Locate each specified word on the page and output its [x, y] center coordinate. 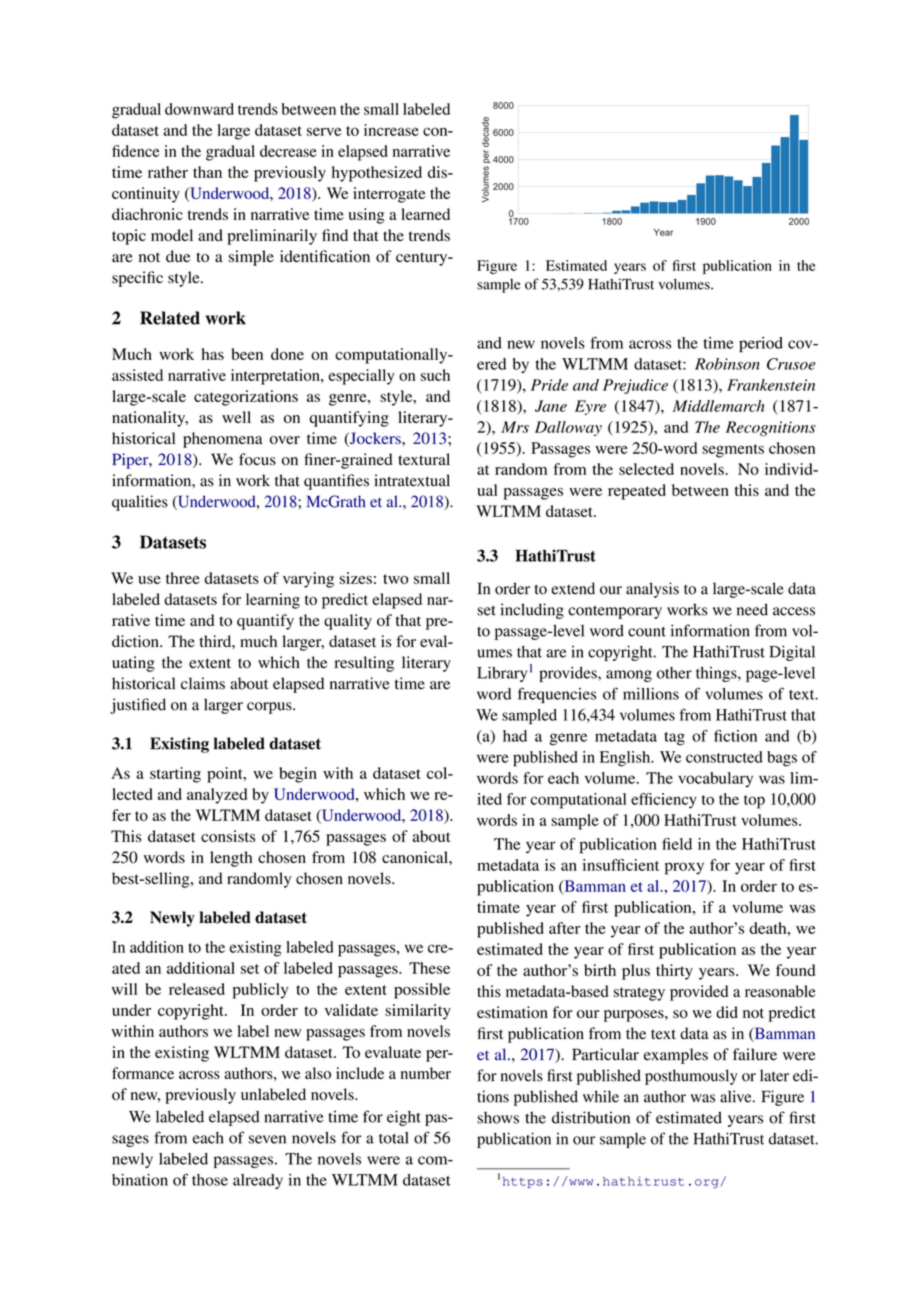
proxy [684, 868]
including [532, 611]
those [210, 1180]
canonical [416, 857]
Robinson [727, 364]
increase [391, 130]
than [207, 172]
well [236, 417]
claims [203, 683]
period [761, 344]
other [674, 673]
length [231, 859]
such [435, 375]
